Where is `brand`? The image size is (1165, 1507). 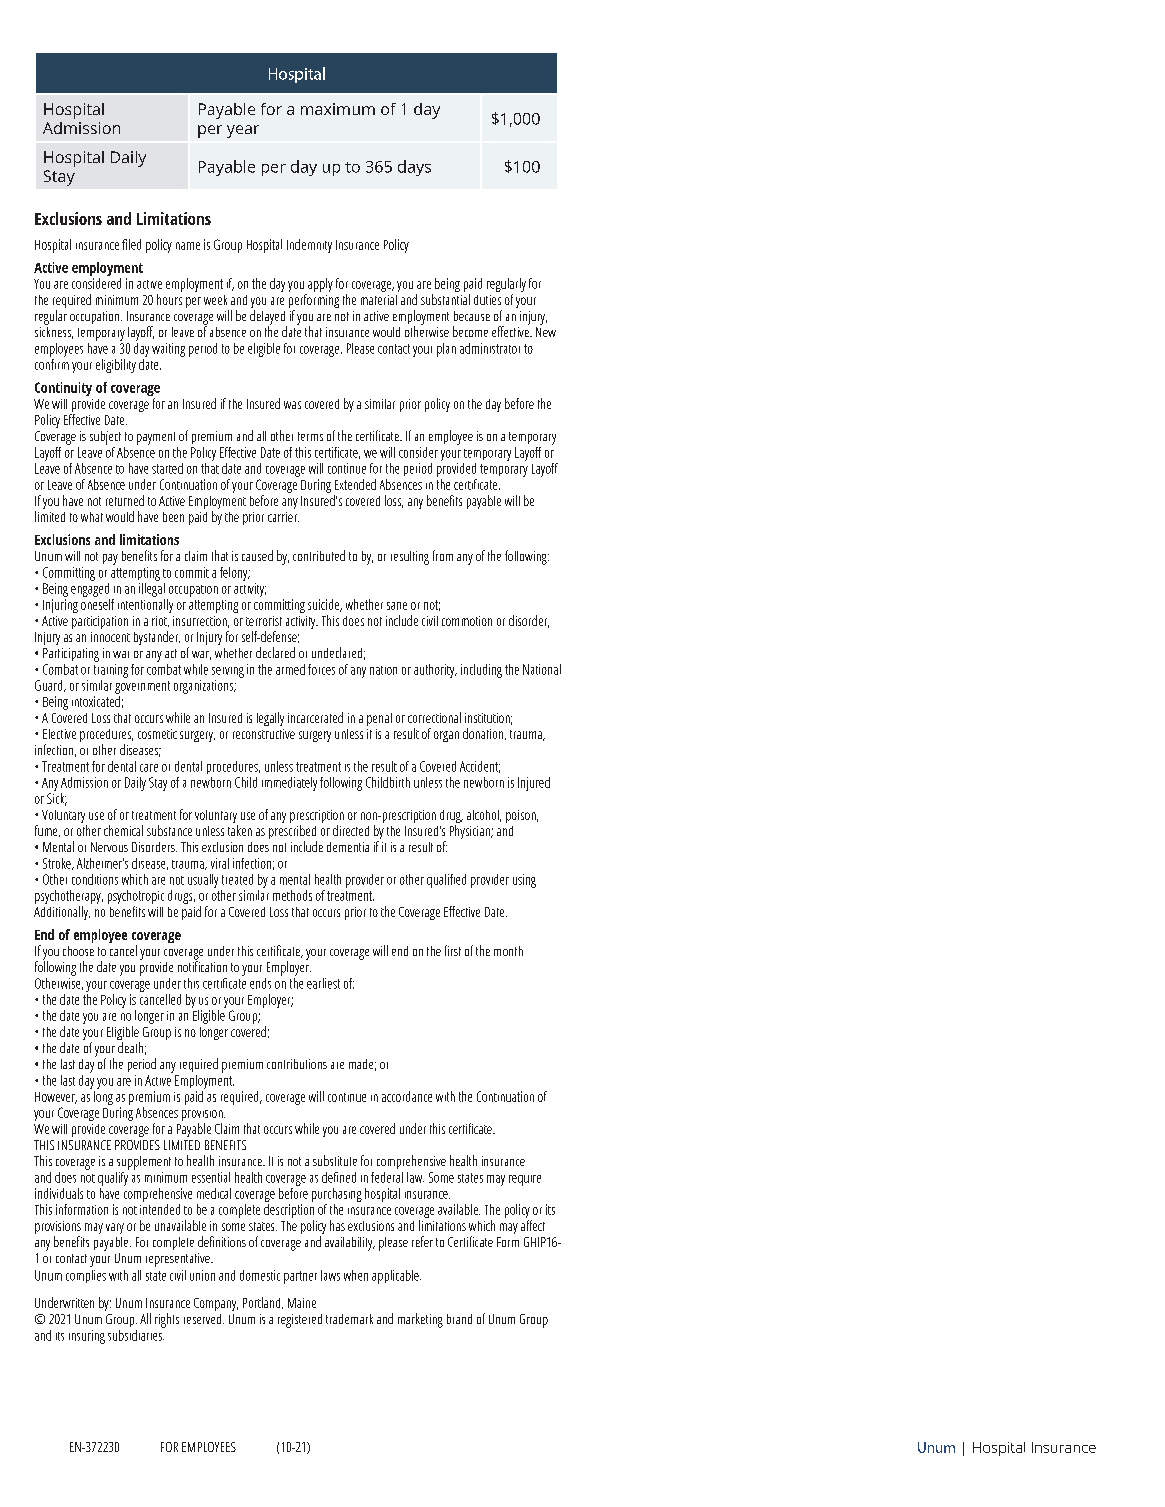
brand is located at coordinates (459, 1319).
